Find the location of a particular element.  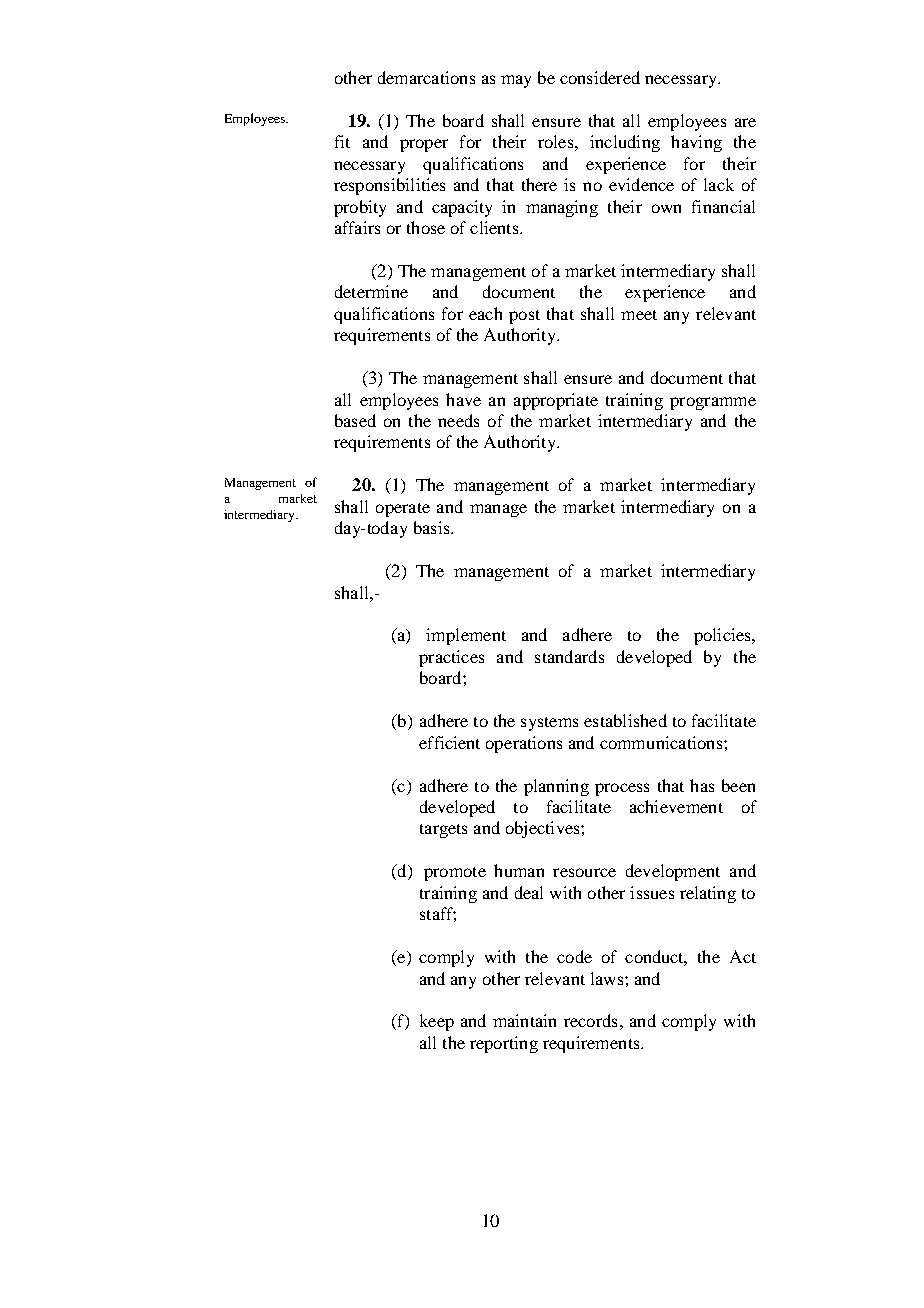

operate is located at coordinates (403, 510).
